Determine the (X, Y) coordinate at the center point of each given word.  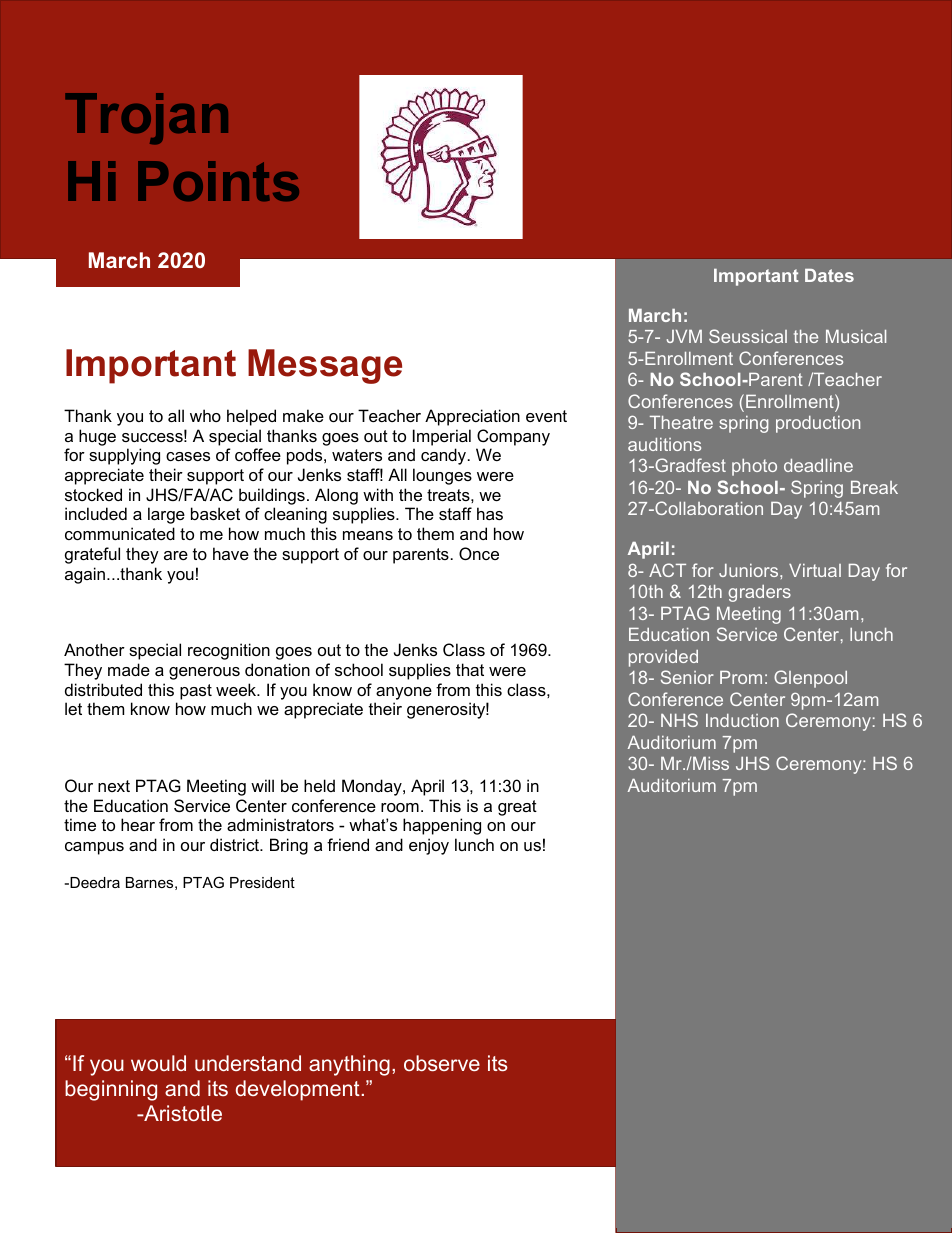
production (818, 424)
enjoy (429, 846)
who (205, 415)
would (158, 1063)
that (470, 669)
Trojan (146, 118)
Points (218, 181)
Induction (742, 720)
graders (759, 593)
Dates (829, 275)
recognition (229, 651)
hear (138, 824)
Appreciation (472, 417)
